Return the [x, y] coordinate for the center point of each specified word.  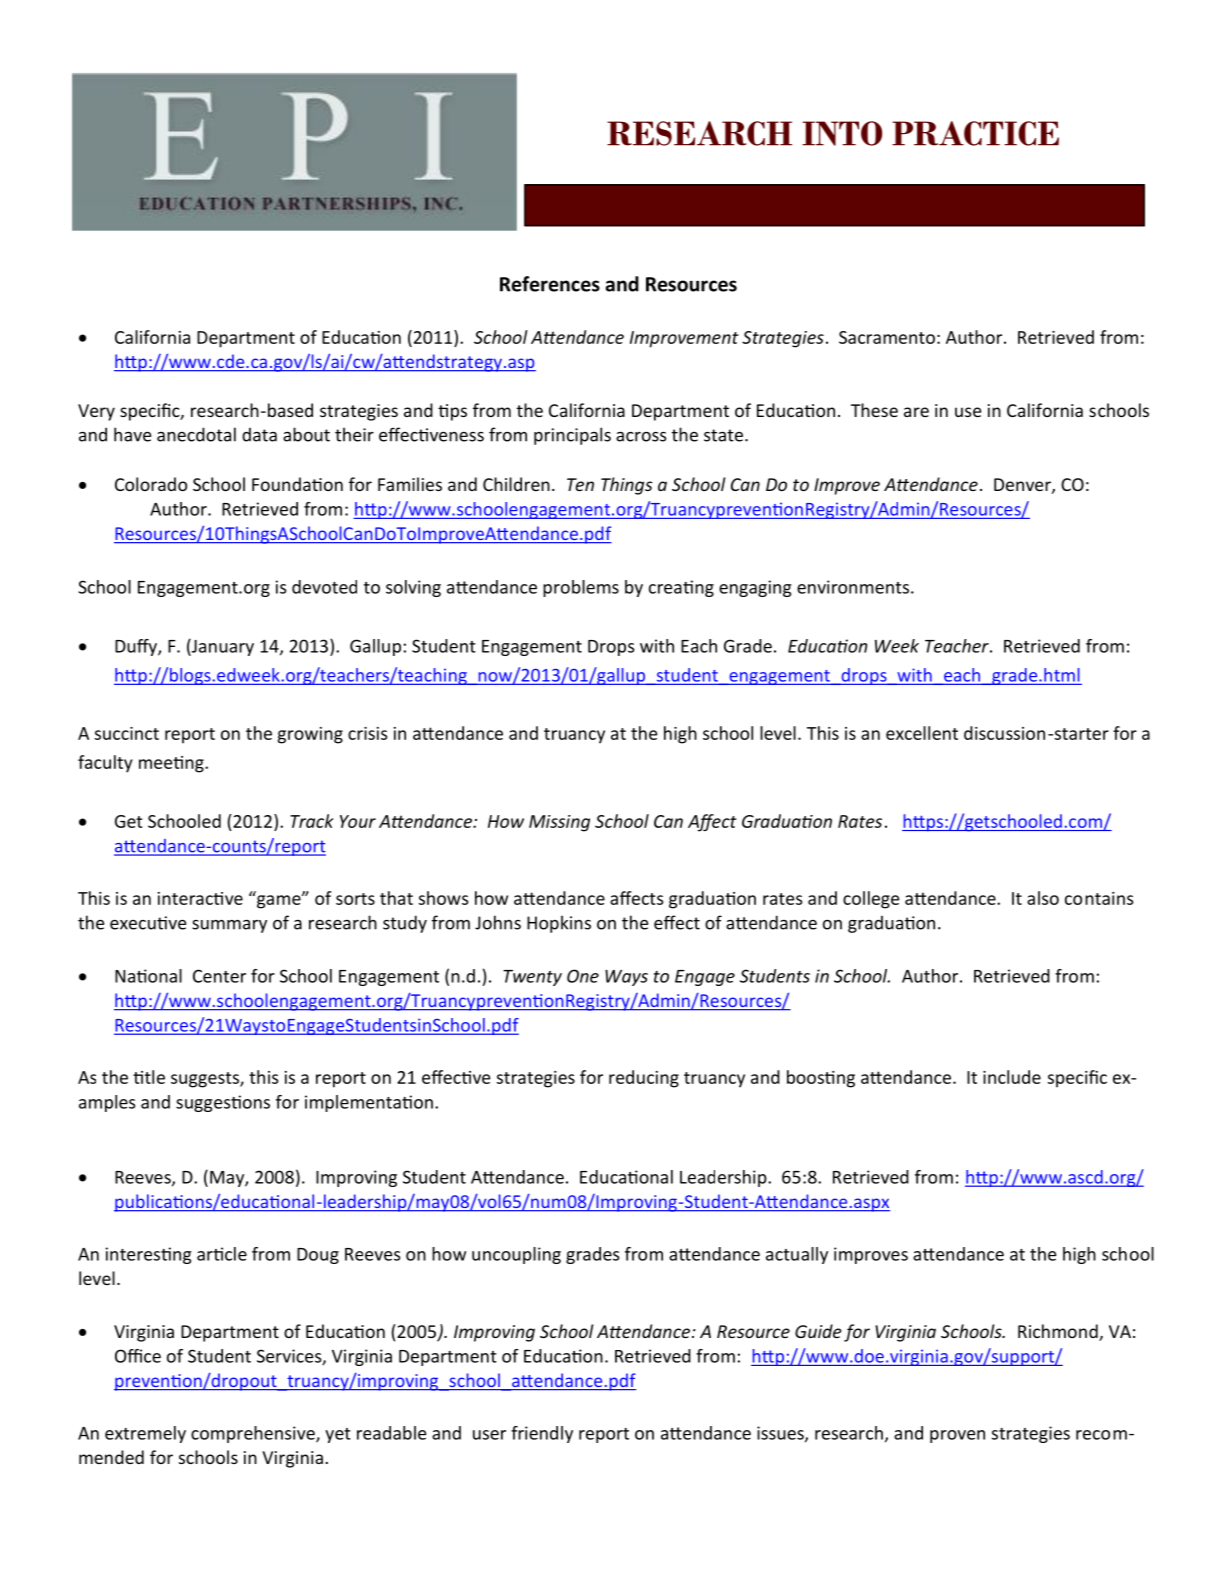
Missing [559, 823]
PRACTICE [975, 133]
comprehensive [254, 1434]
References [550, 284]
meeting [172, 764]
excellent [922, 733]
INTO [842, 133]
